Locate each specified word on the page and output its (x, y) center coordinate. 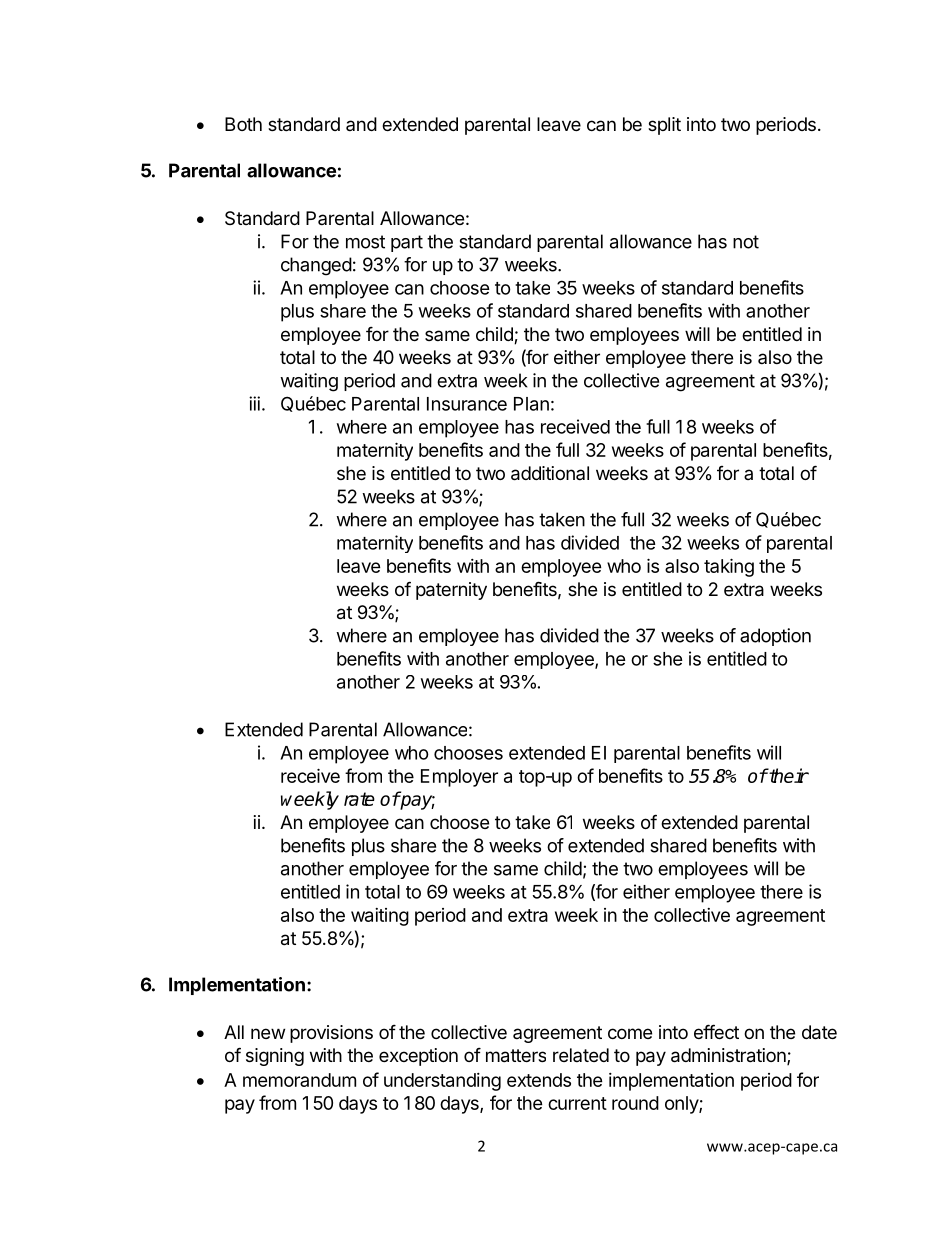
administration (729, 1056)
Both (243, 124)
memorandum (299, 1080)
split (664, 126)
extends (539, 1080)
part (407, 243)
